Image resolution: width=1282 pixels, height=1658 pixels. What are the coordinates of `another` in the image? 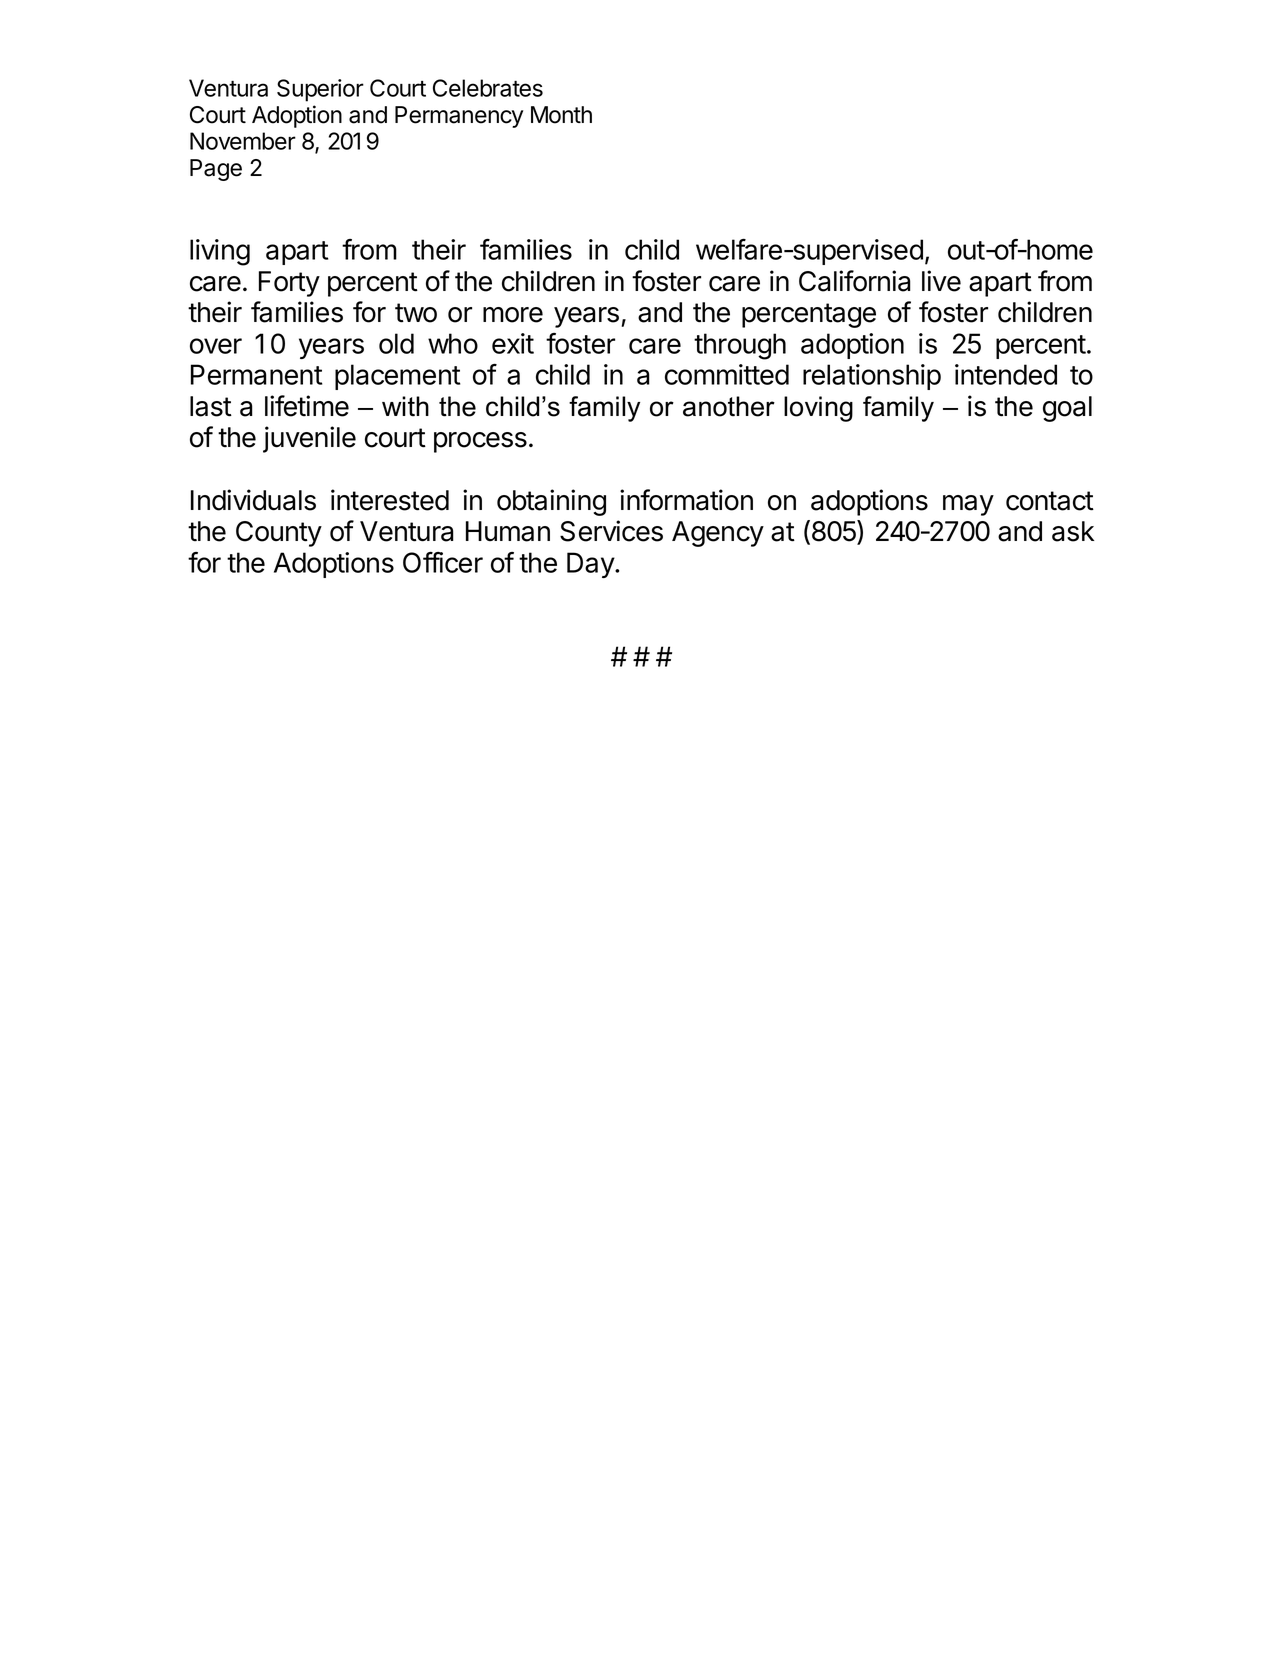 It's located at (729, 406).
